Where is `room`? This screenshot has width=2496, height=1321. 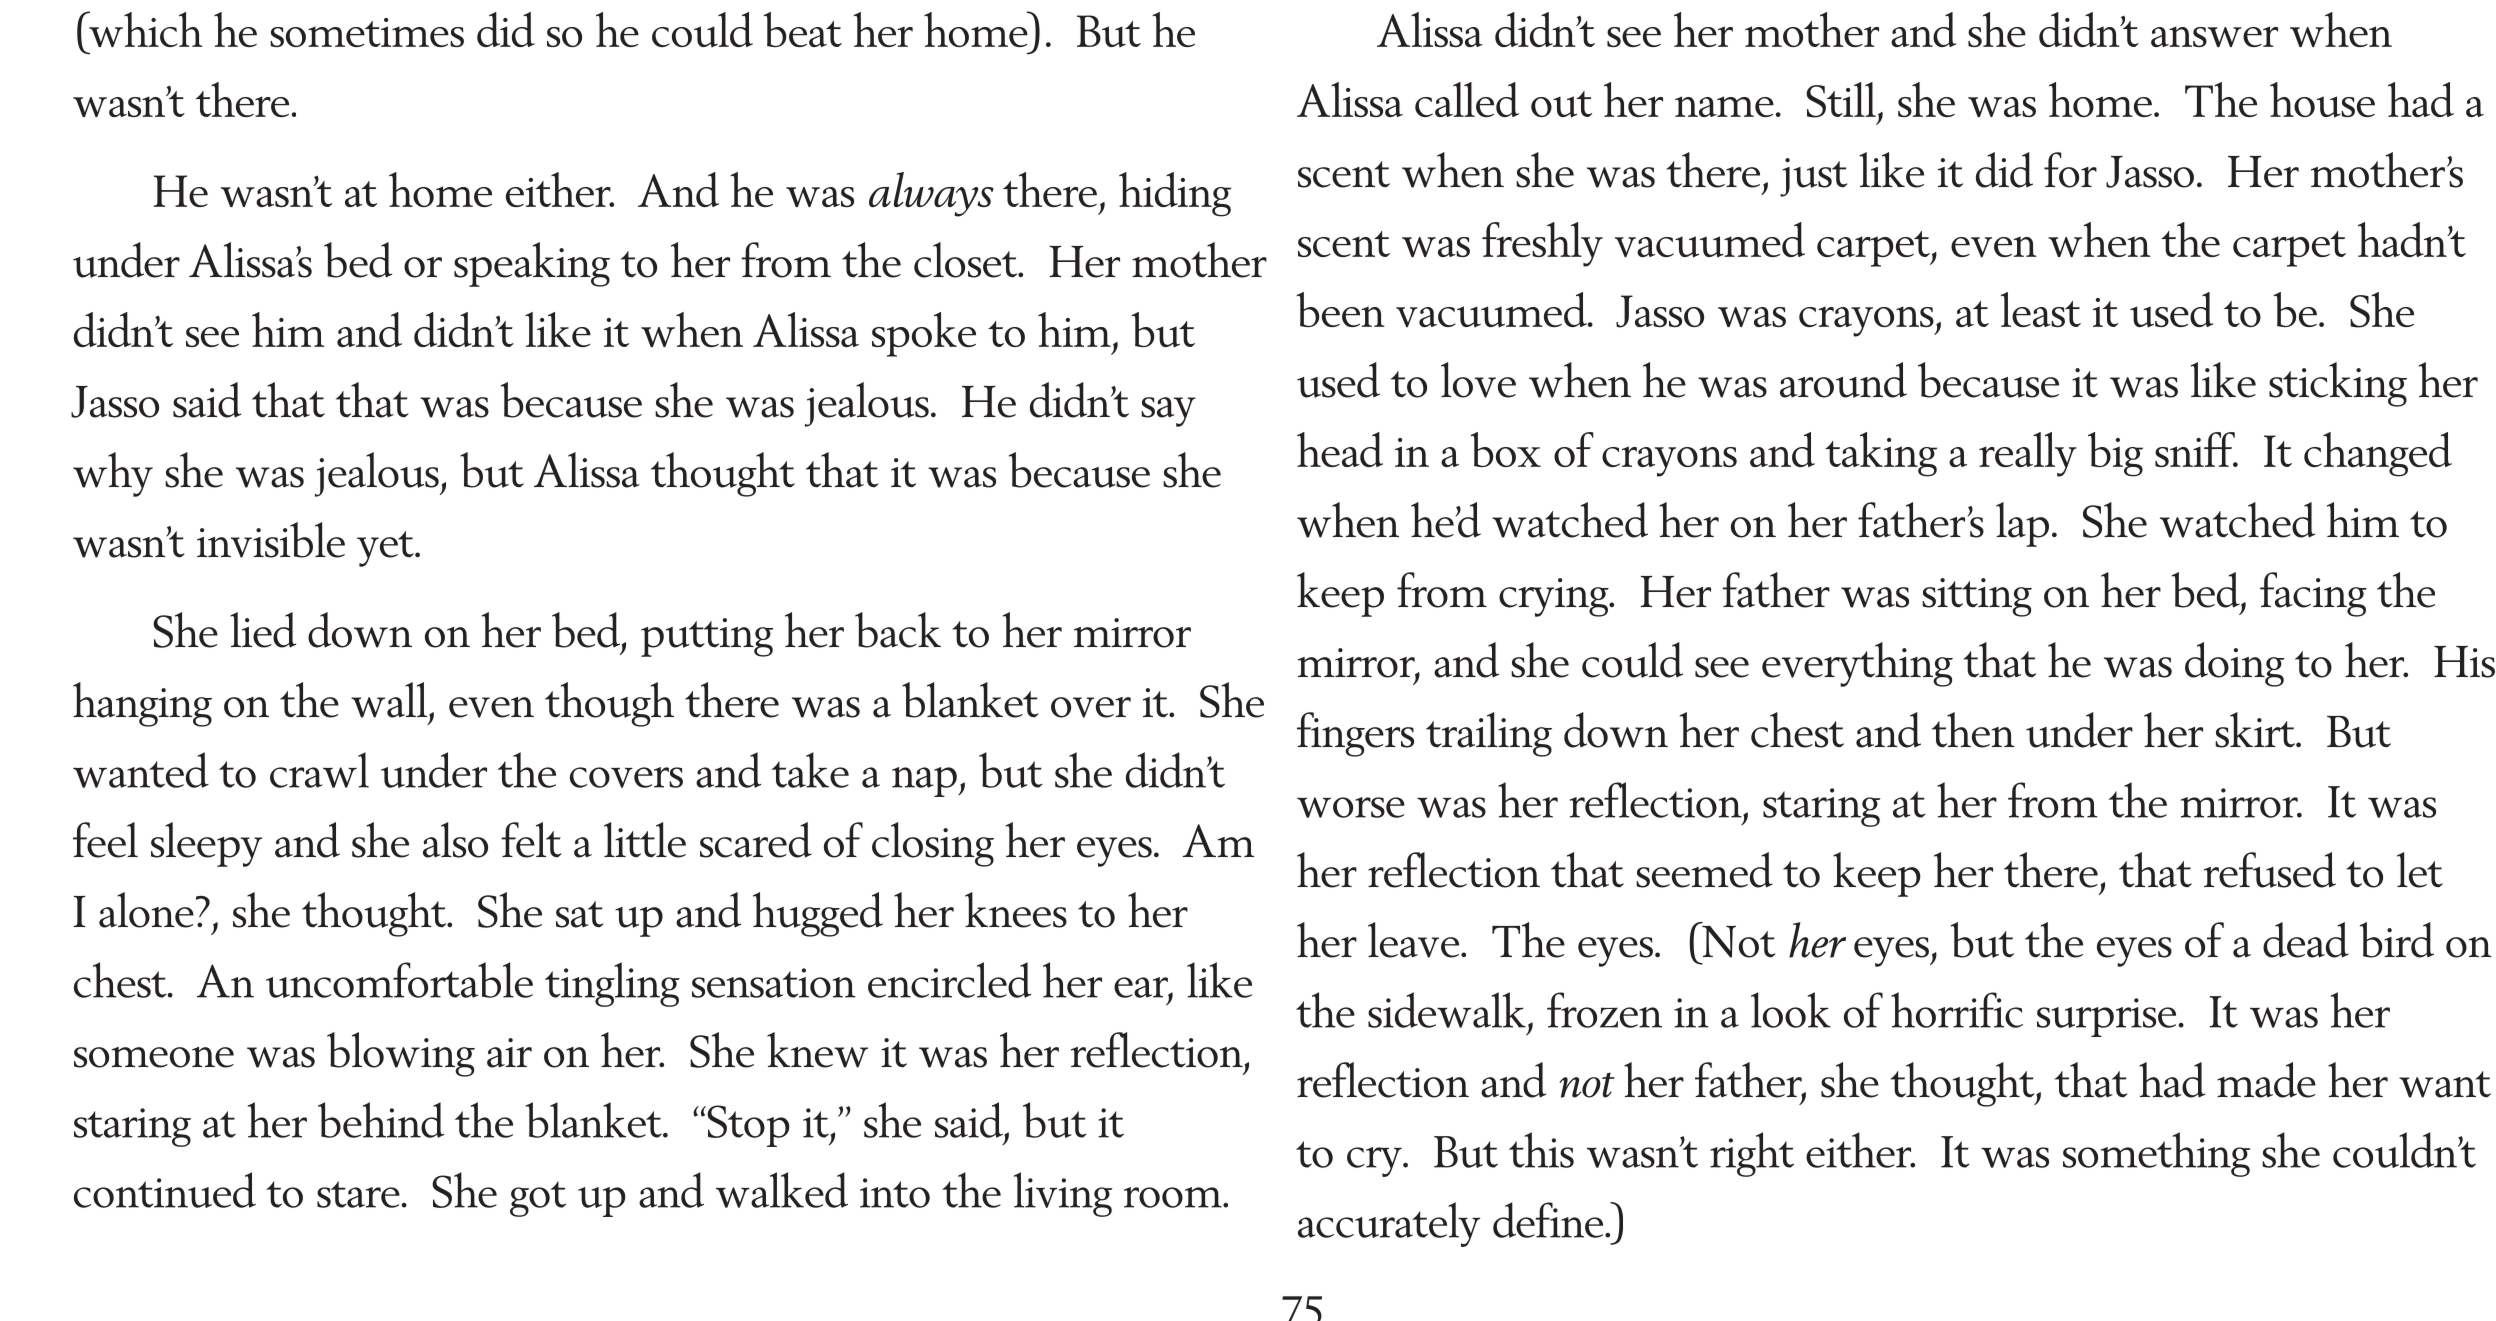
room is located at coordinates (1174, 1197).
